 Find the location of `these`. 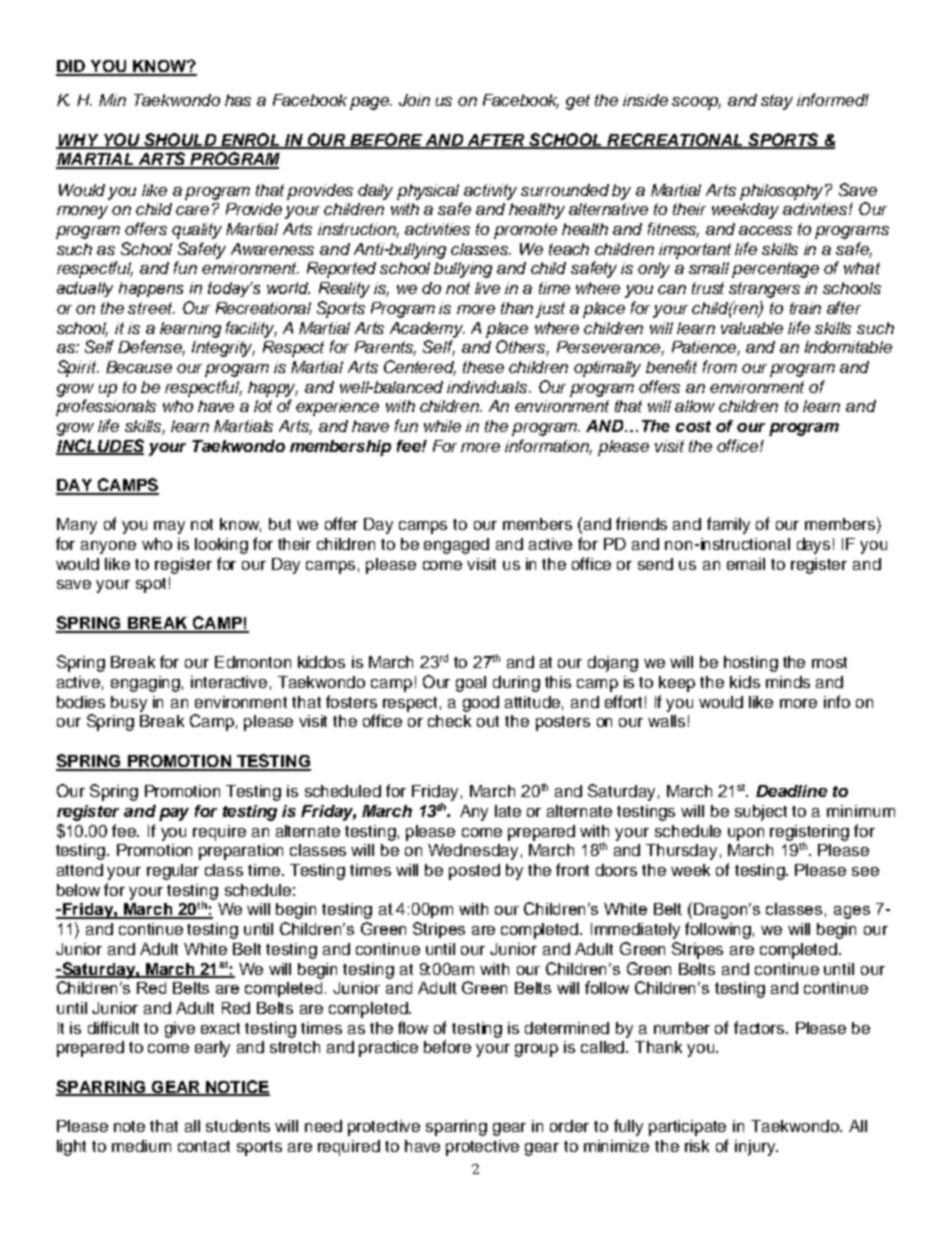

these is located at coordinates (483, 367).
